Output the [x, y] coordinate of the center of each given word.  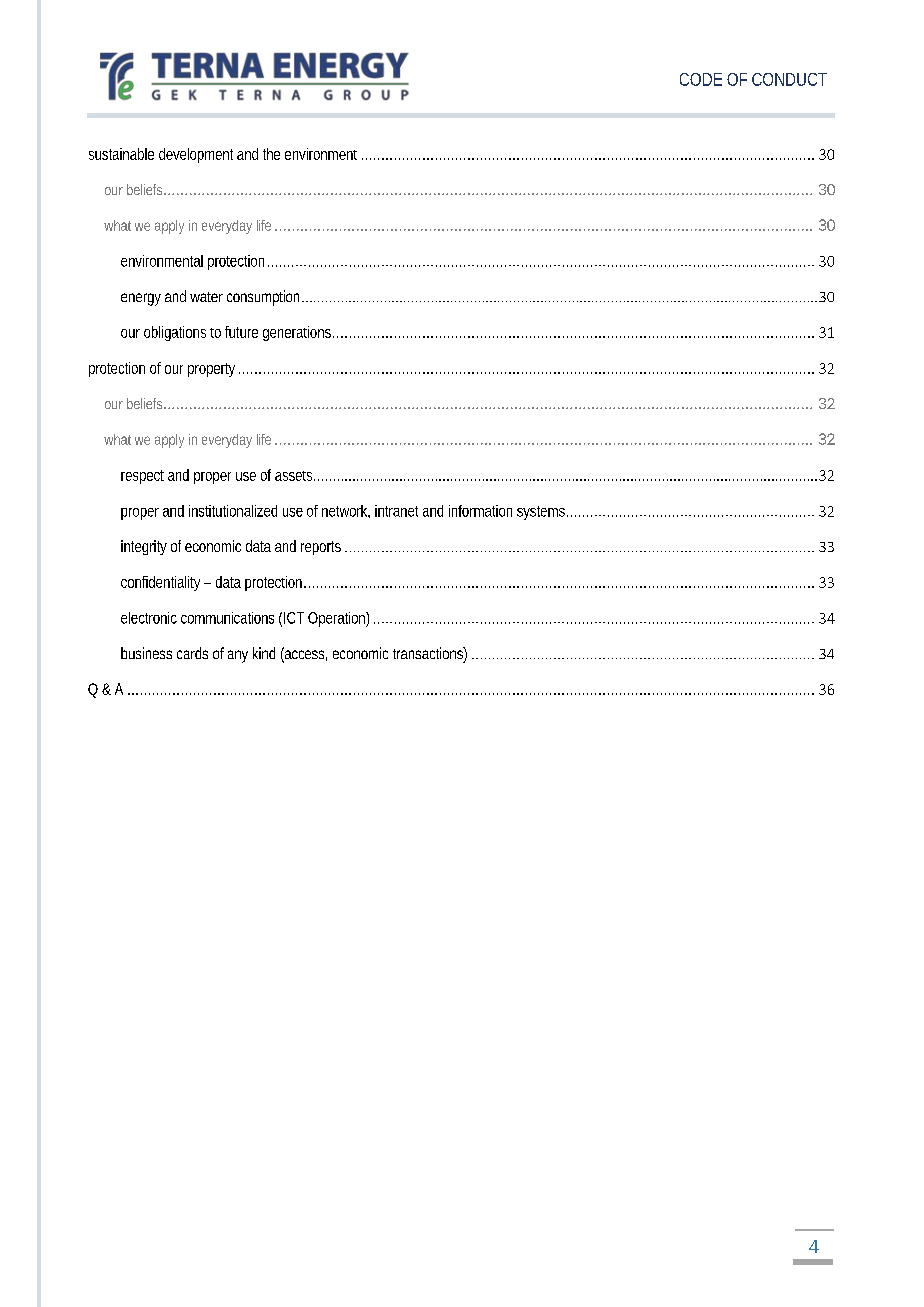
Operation [337, 619]
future [241, 332]
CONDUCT [789, 79]
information [480, 511]
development [196, 155]
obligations [175, 333]
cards [192, 653]
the [271, 154]
